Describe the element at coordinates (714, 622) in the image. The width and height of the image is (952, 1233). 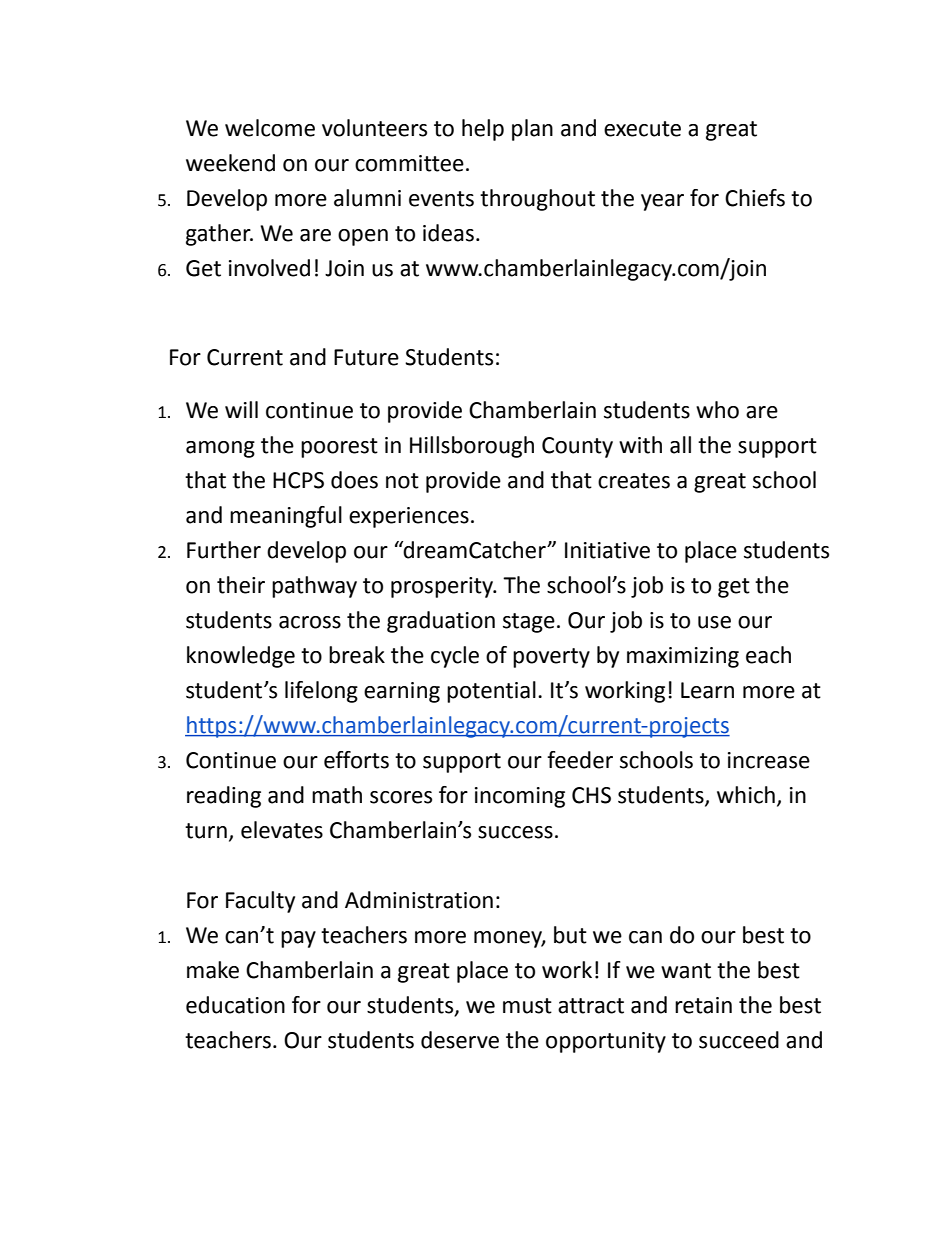
I see `use` at that location.
